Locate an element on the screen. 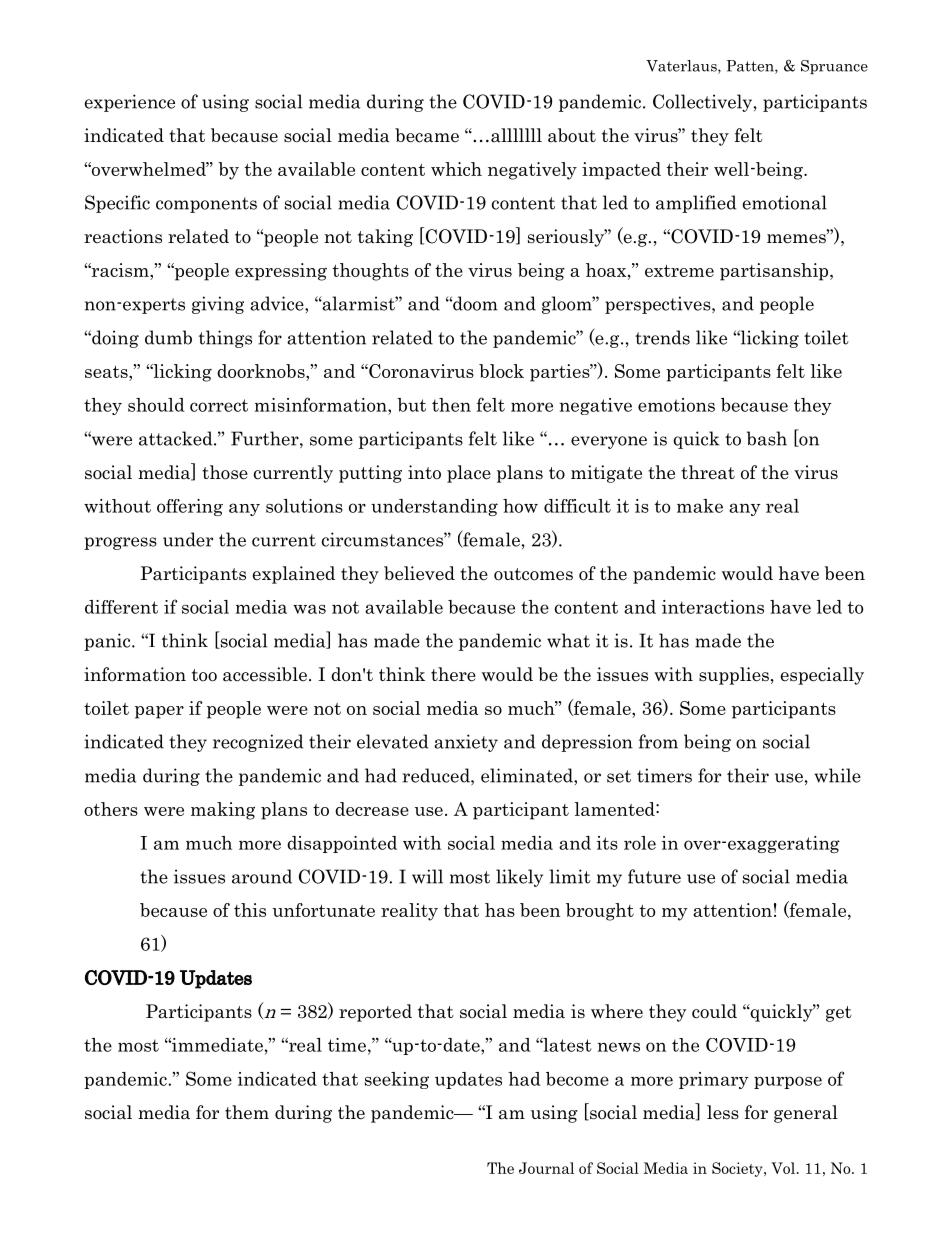 The image size is (952, 1233). experience is located at coordinates (130, 103).
